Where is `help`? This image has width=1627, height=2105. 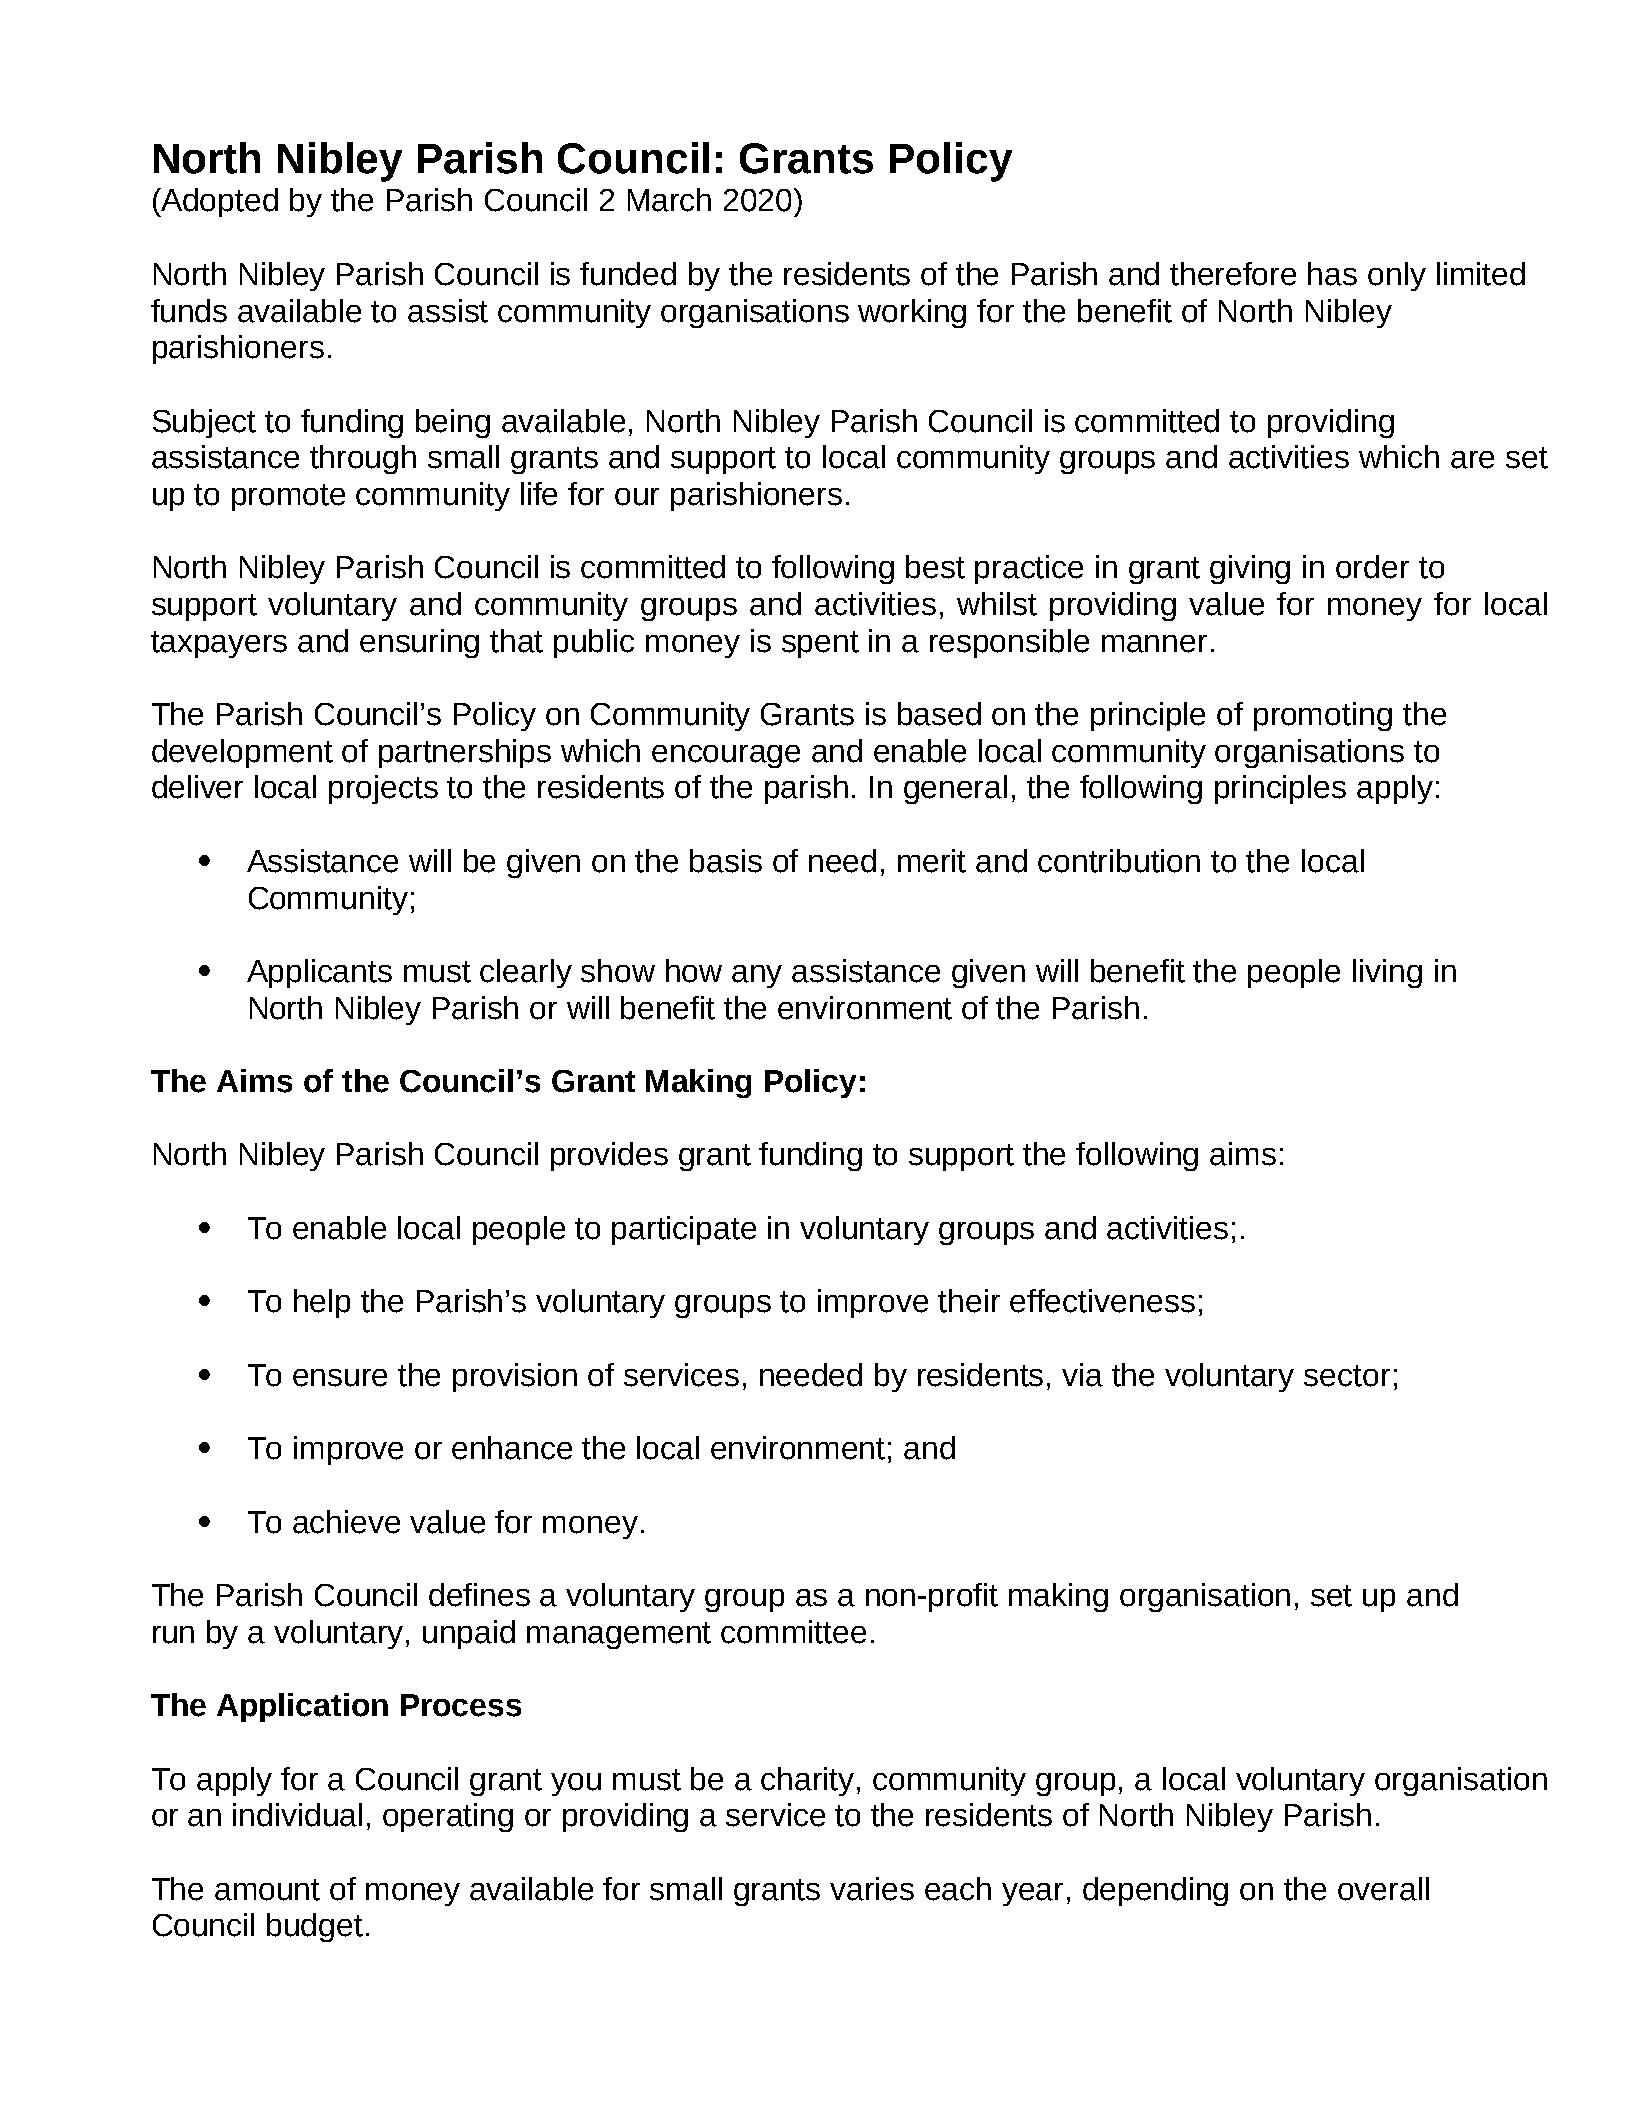 help is located at coordinates (322, 1303).
